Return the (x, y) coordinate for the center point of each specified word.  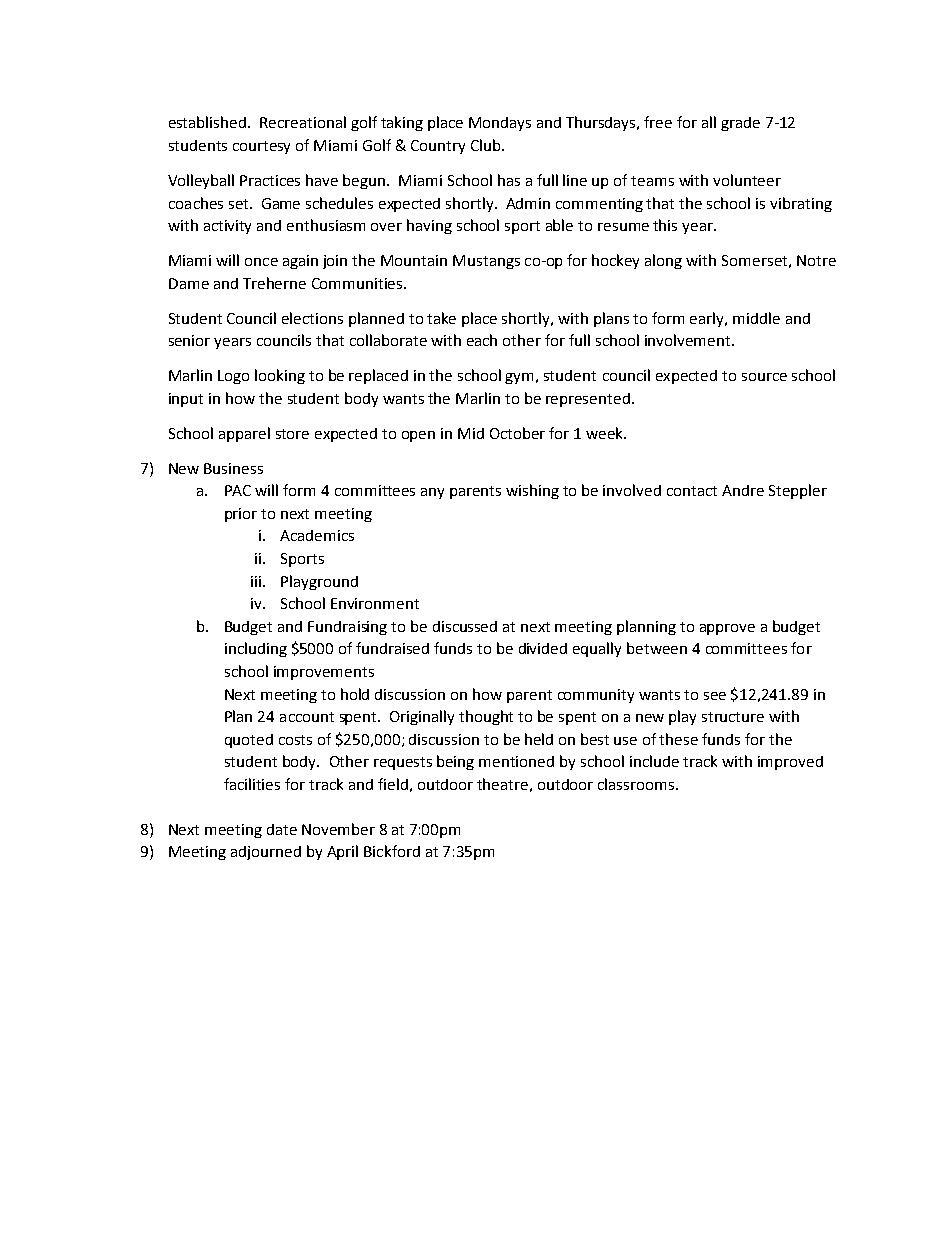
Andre (743, 490)
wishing (532, 491)
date (282, 829)
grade (740, 124)
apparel (244, 434)
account (307, 717)
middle (756, 318)
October (517, 433)
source (764, 377)
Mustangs (486, 262)
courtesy (261, 147)
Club (487, 145)
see (715, 696)
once (261, 262)
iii (256, 581)
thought (486, 717)
